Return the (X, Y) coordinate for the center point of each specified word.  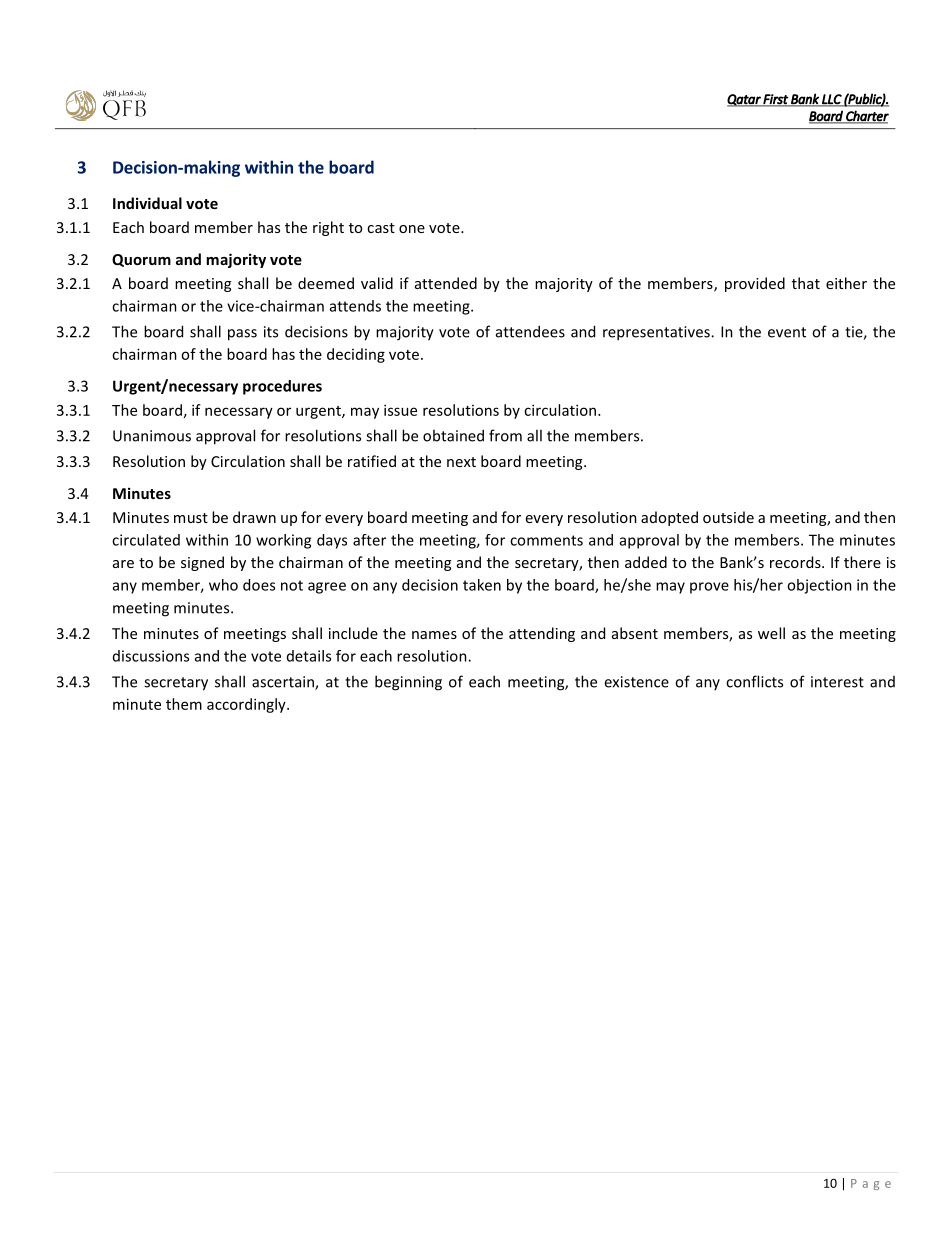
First (776, 100)
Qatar (745, 100)
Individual (147, 203)
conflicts (754, 681)
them (184, 704)
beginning (408, 683)
